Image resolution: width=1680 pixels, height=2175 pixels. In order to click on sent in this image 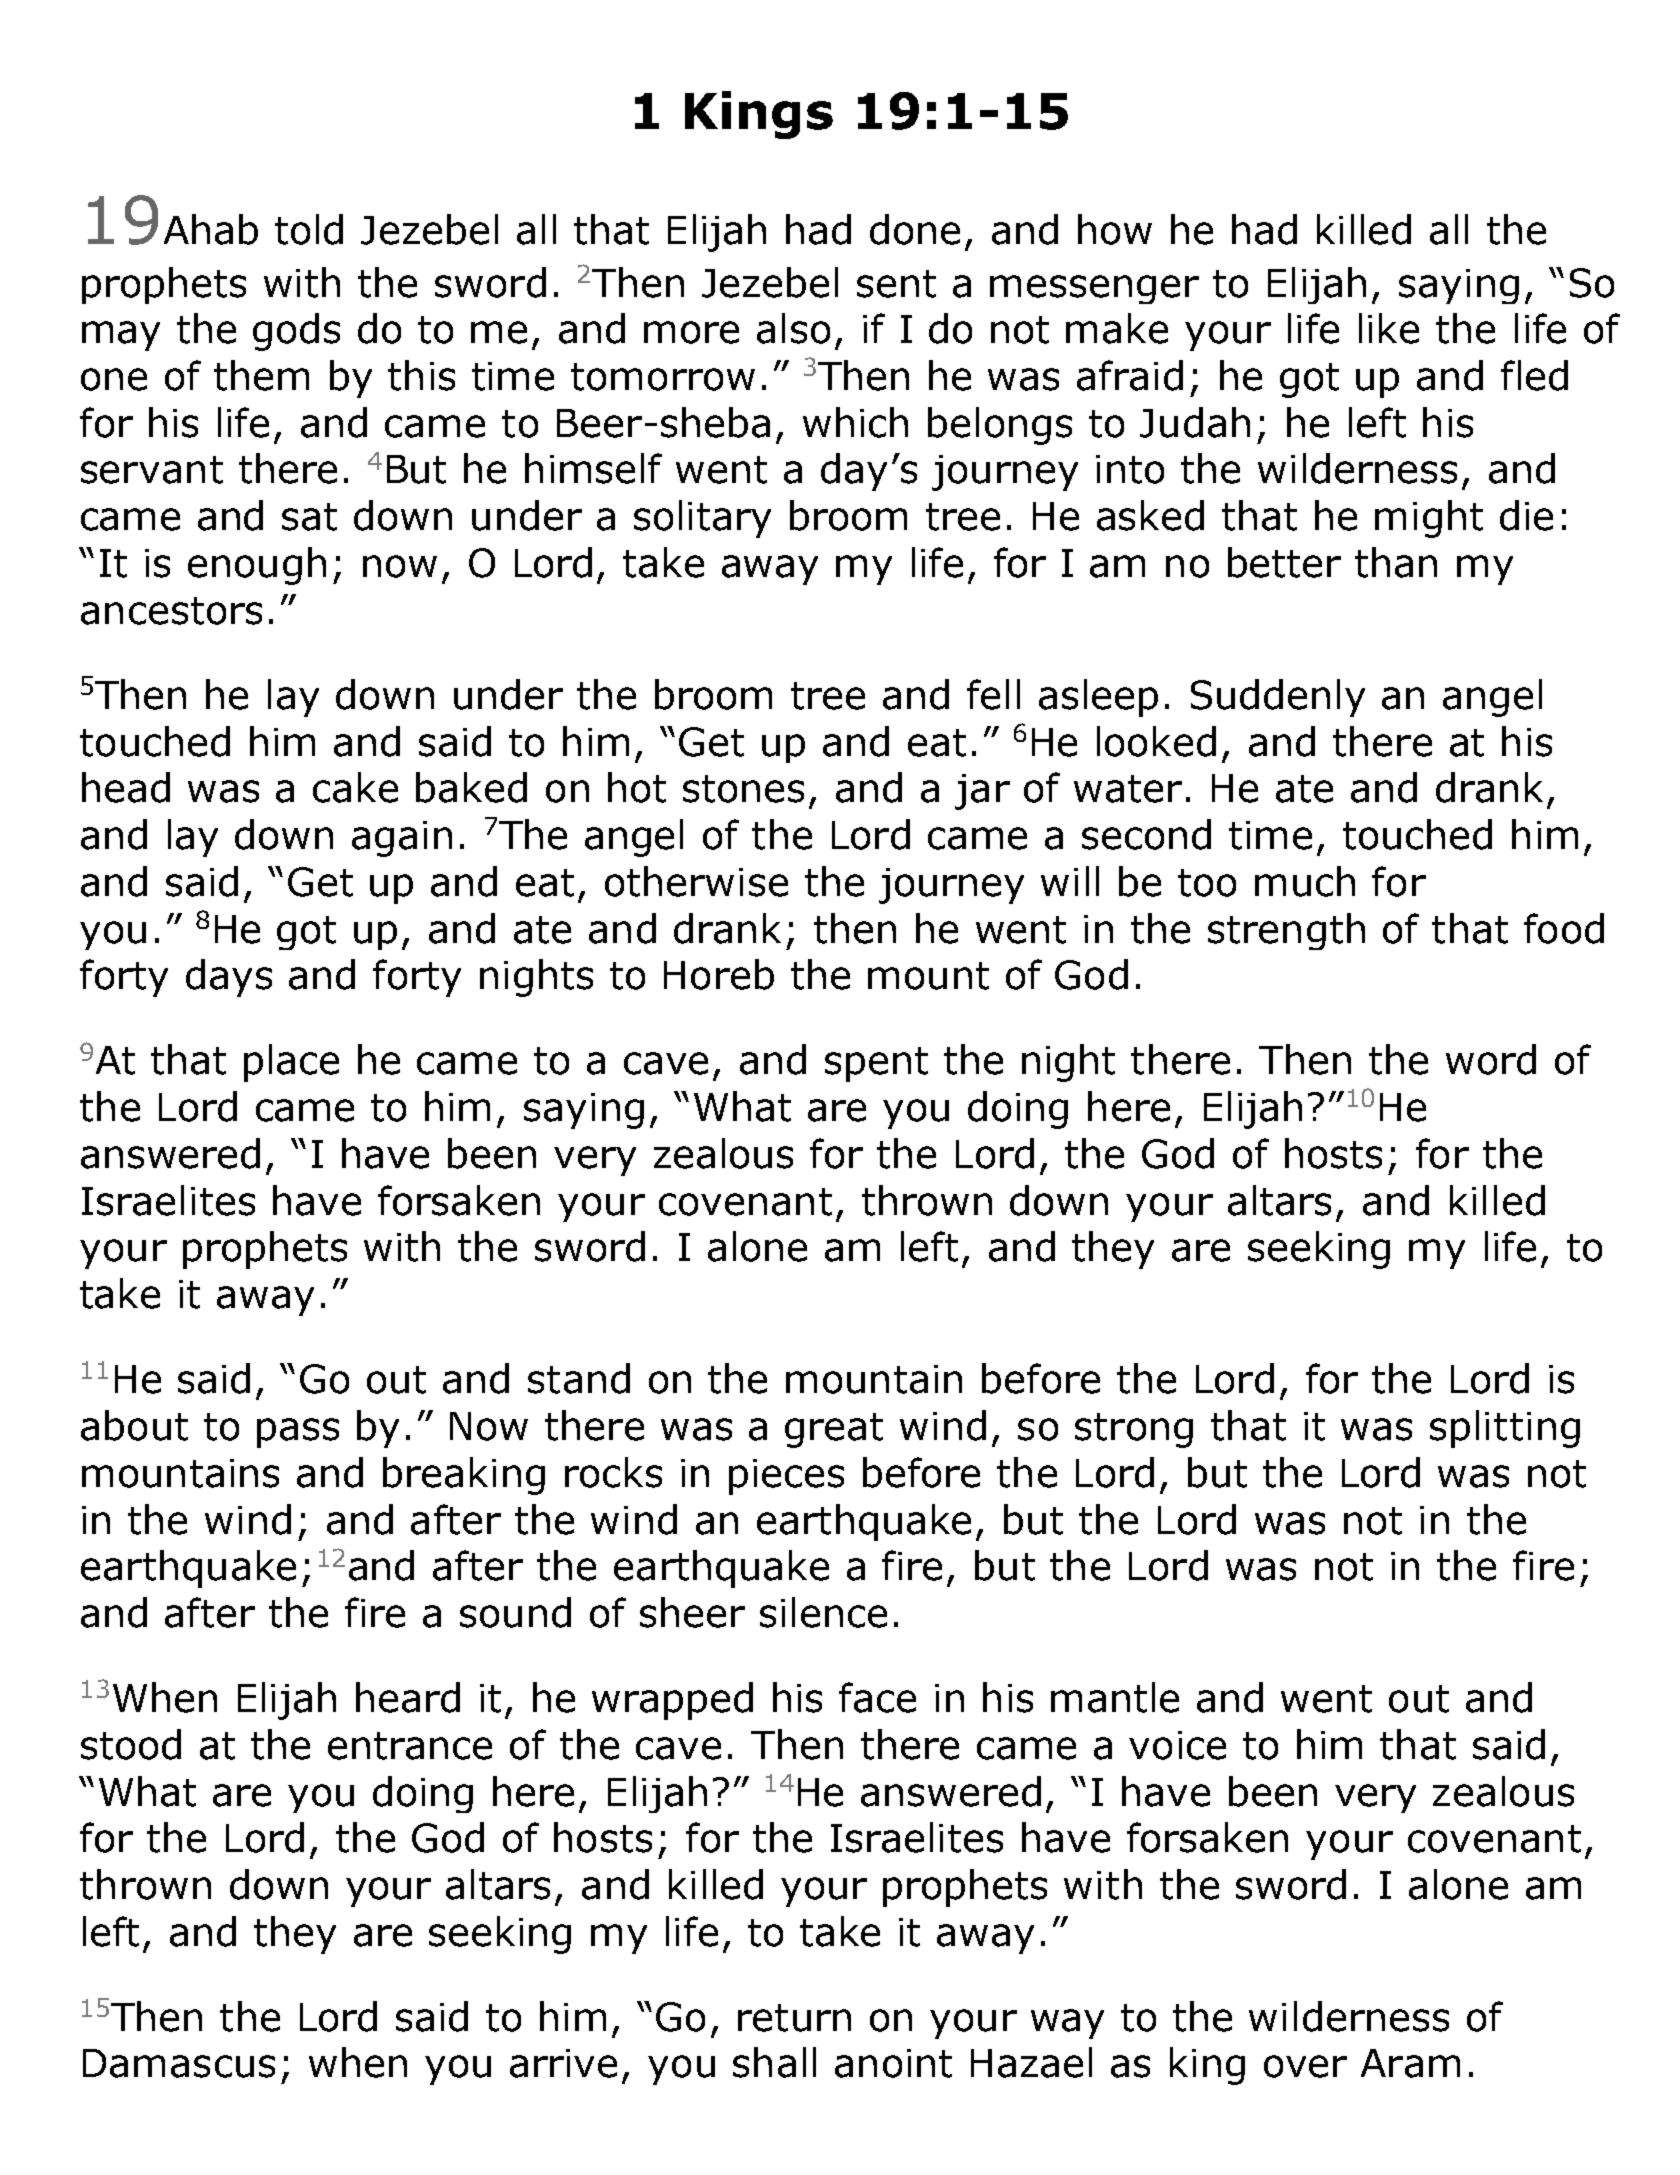, I will do `click(896, 284)`.
